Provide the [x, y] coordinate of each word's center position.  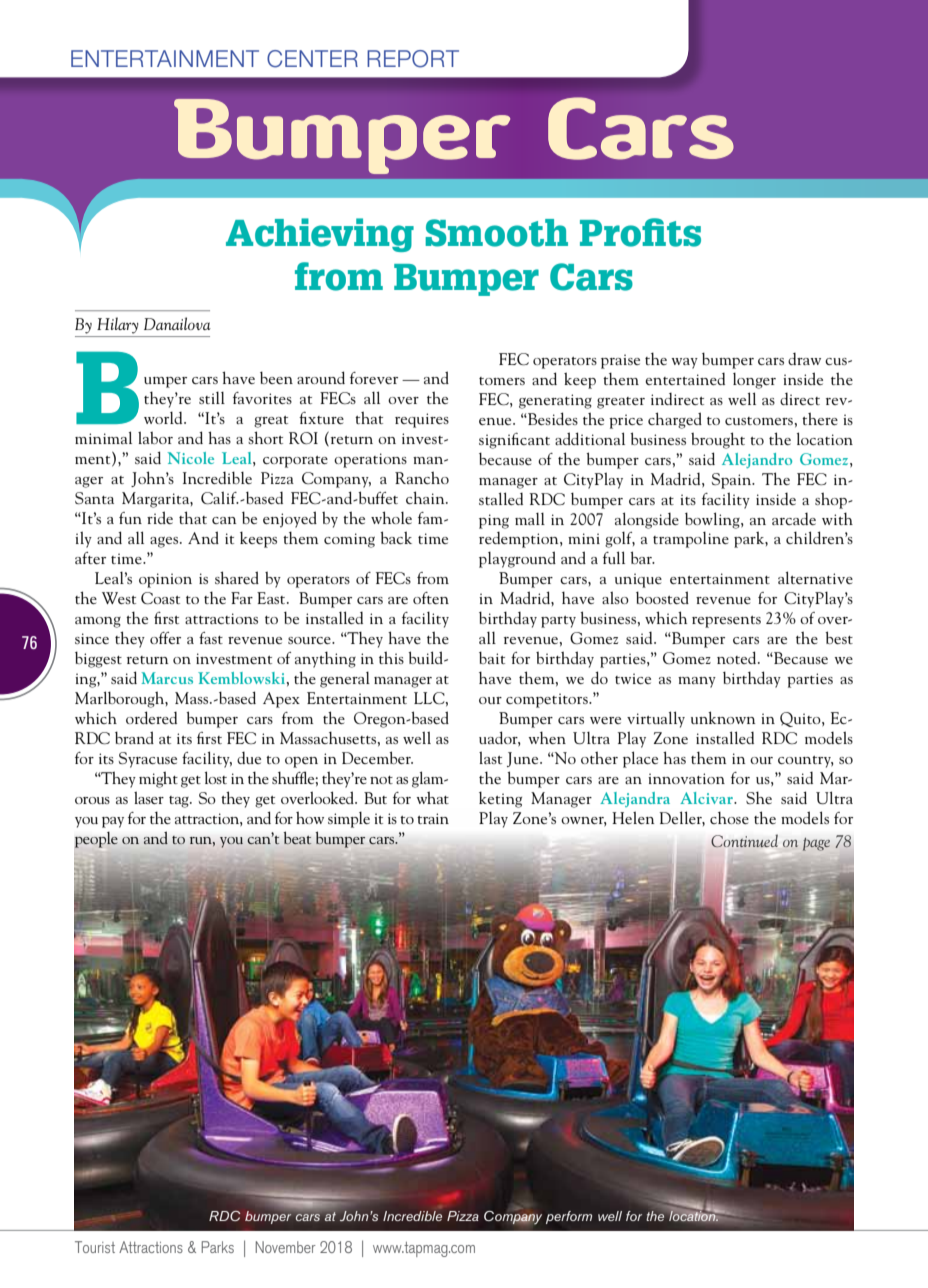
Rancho [422, 477]
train [433, 818]
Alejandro [757, 460]
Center [312, 59]
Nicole [190, 458]
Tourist [95, 1247]
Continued [744, 841]
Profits [640, 232]
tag [180, 802]
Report [413, 59]
